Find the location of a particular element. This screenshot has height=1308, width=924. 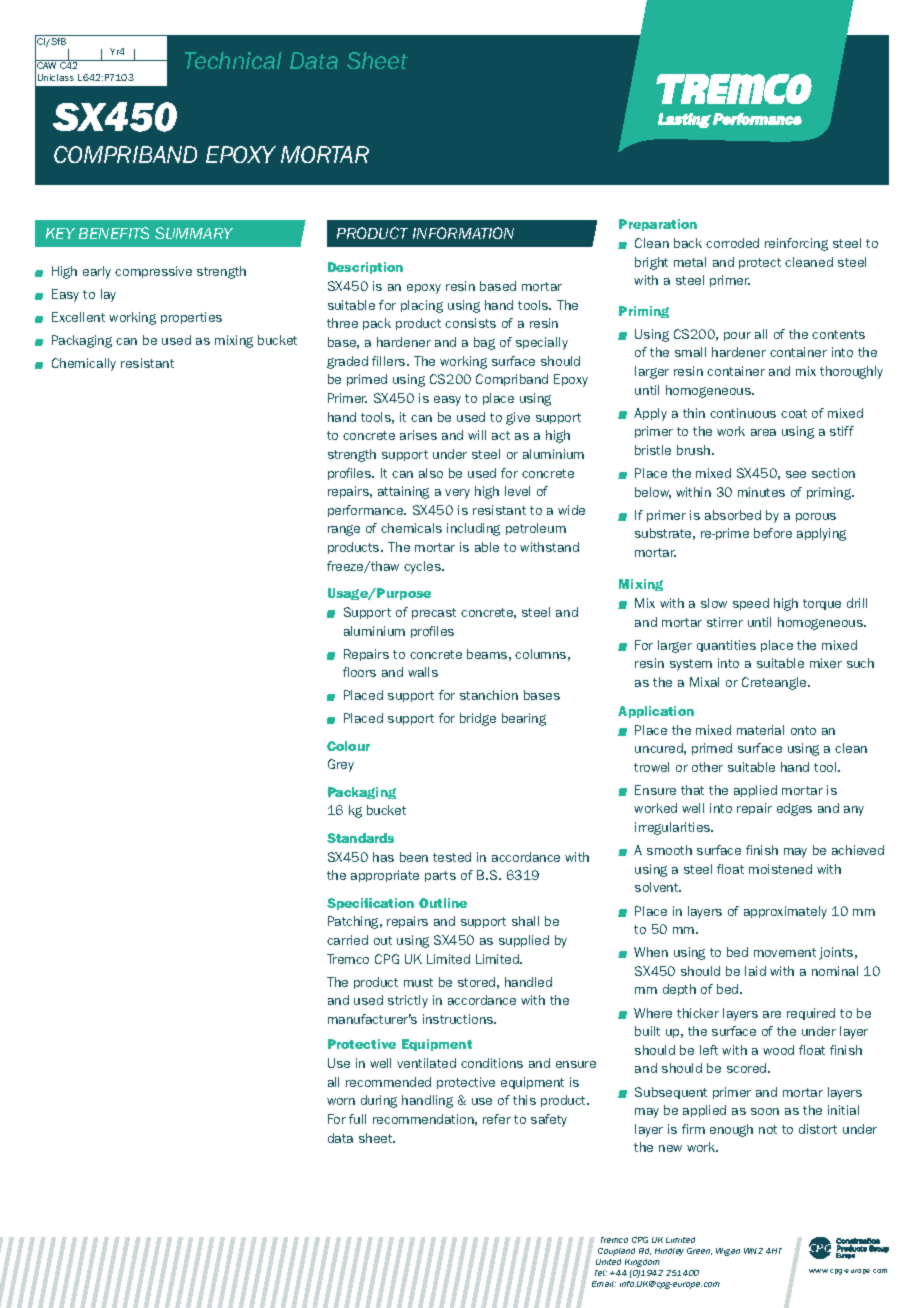

Description is located at coordinates (365, 268).
